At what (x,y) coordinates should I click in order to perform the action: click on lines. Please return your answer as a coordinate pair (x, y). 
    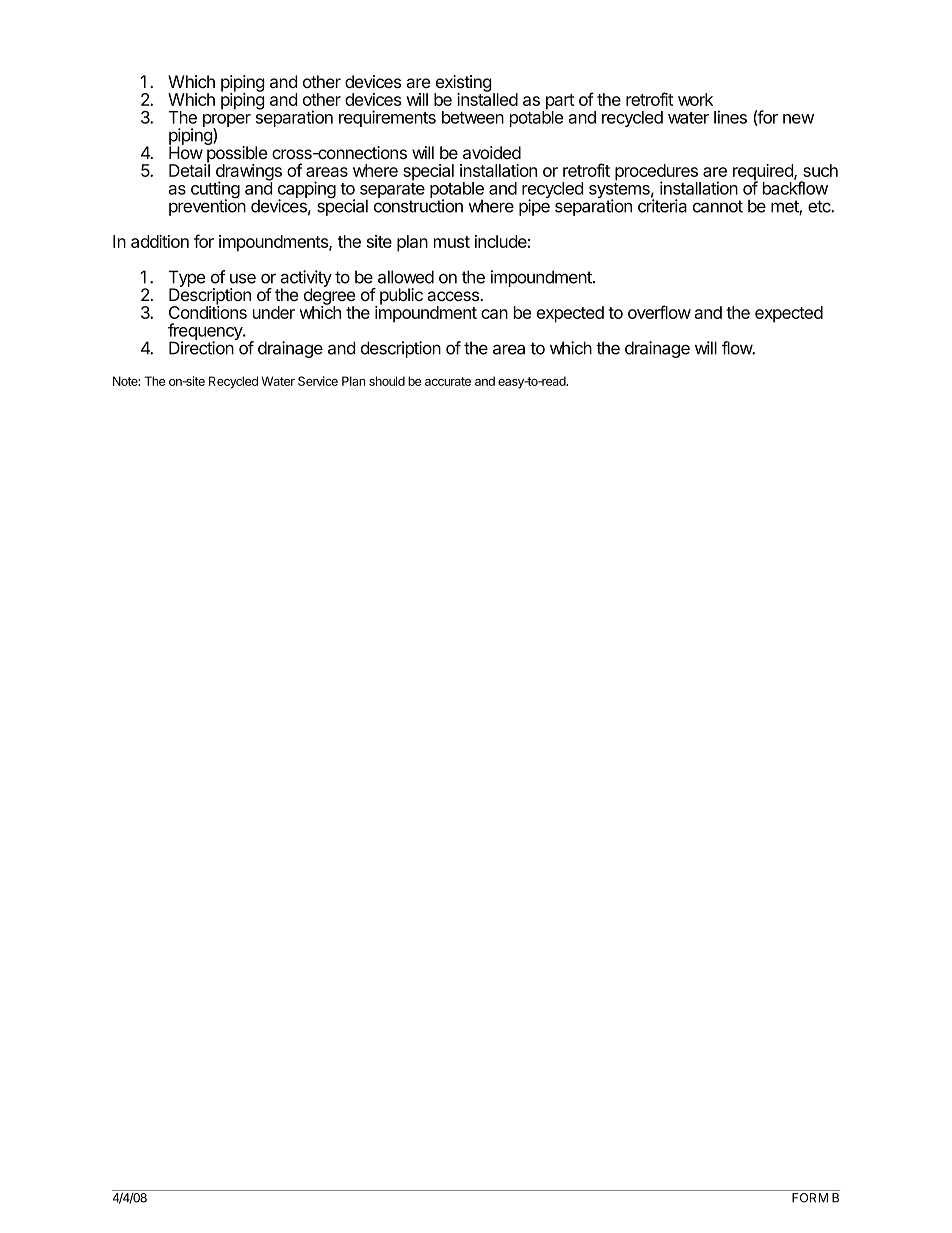
    Looking at the image, I should click on (730, 117).
